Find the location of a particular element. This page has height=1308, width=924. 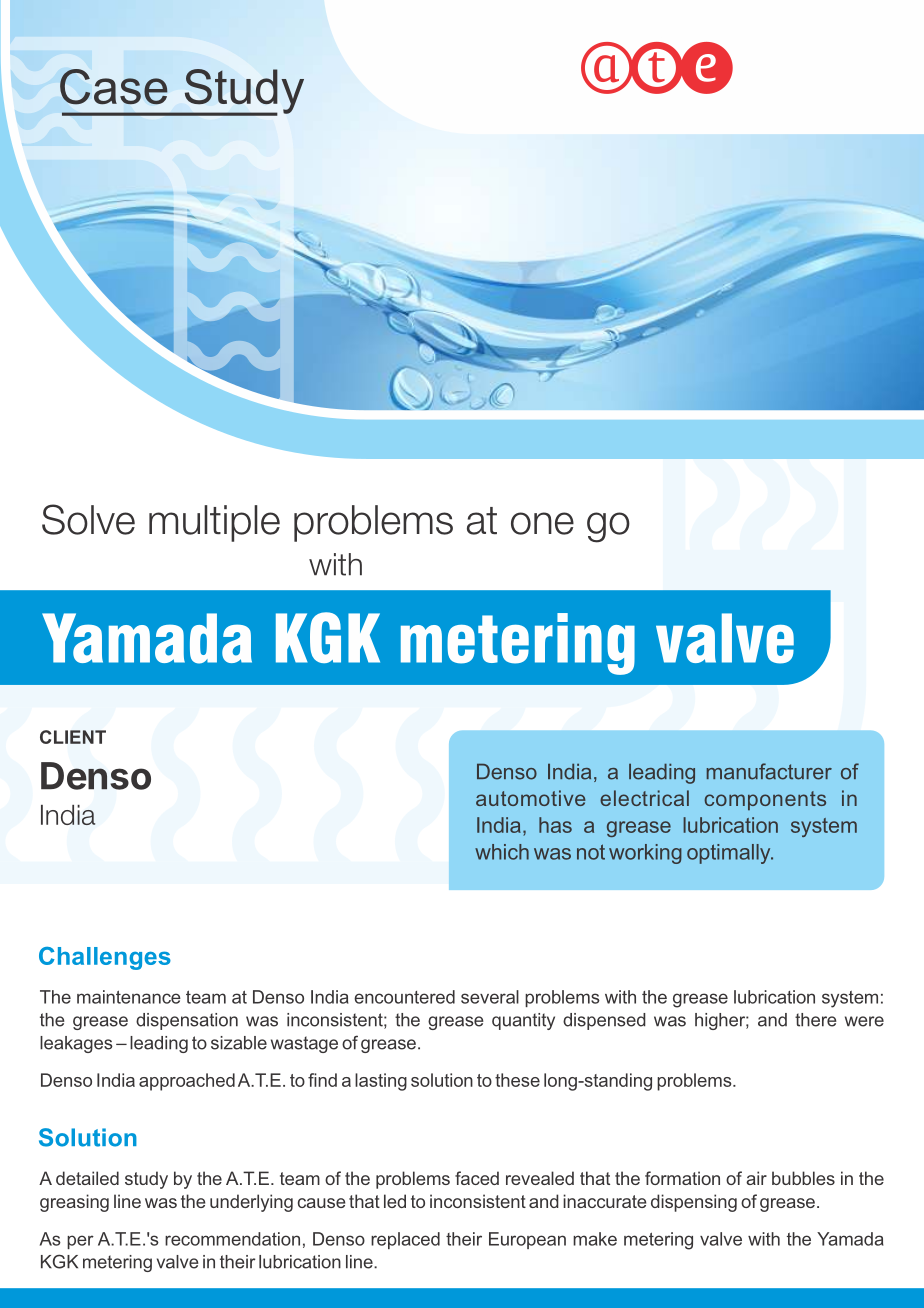

Solve is located at coordinates (88, 519).
